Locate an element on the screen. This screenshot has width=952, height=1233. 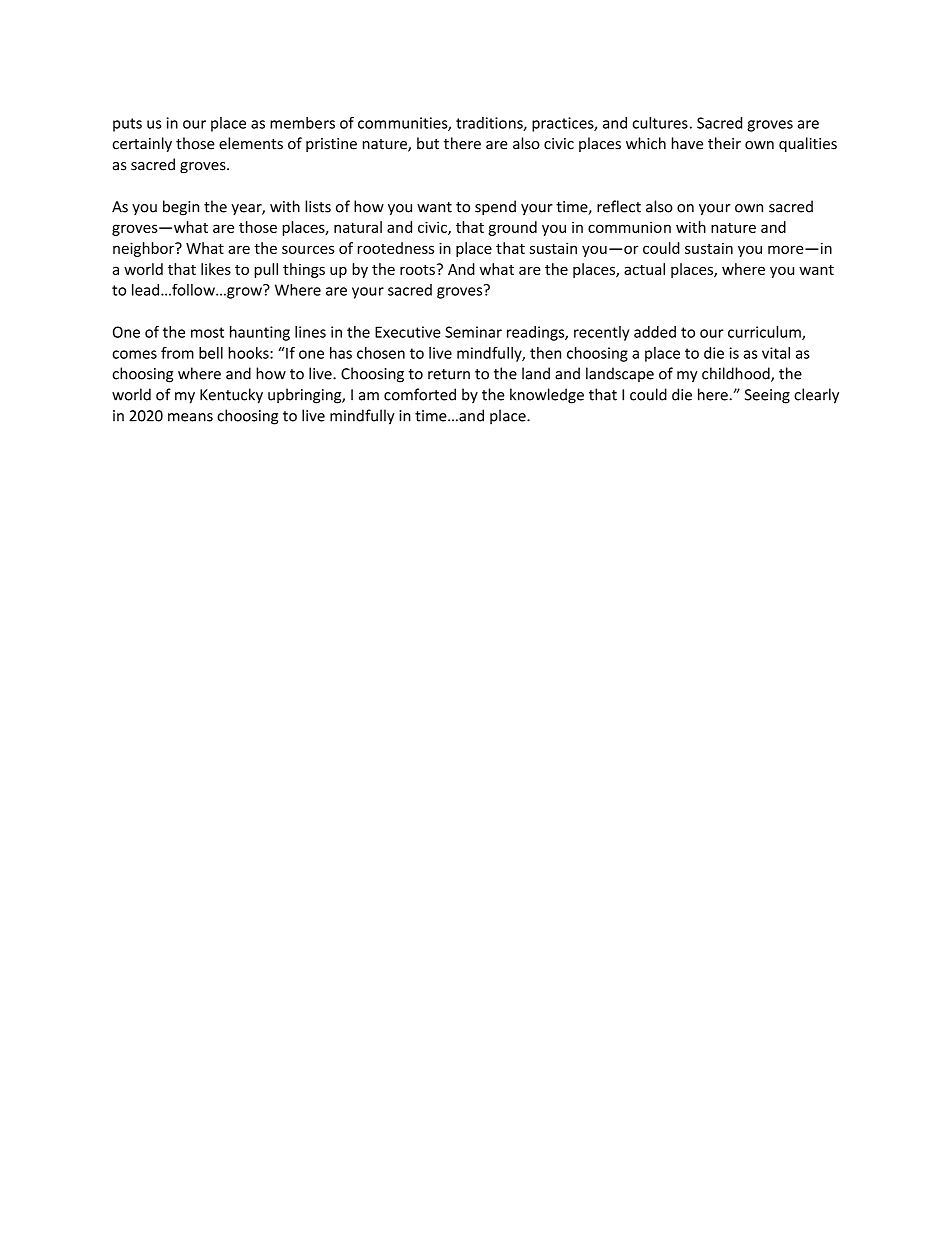
actual is located at coordinates (644, 269).
